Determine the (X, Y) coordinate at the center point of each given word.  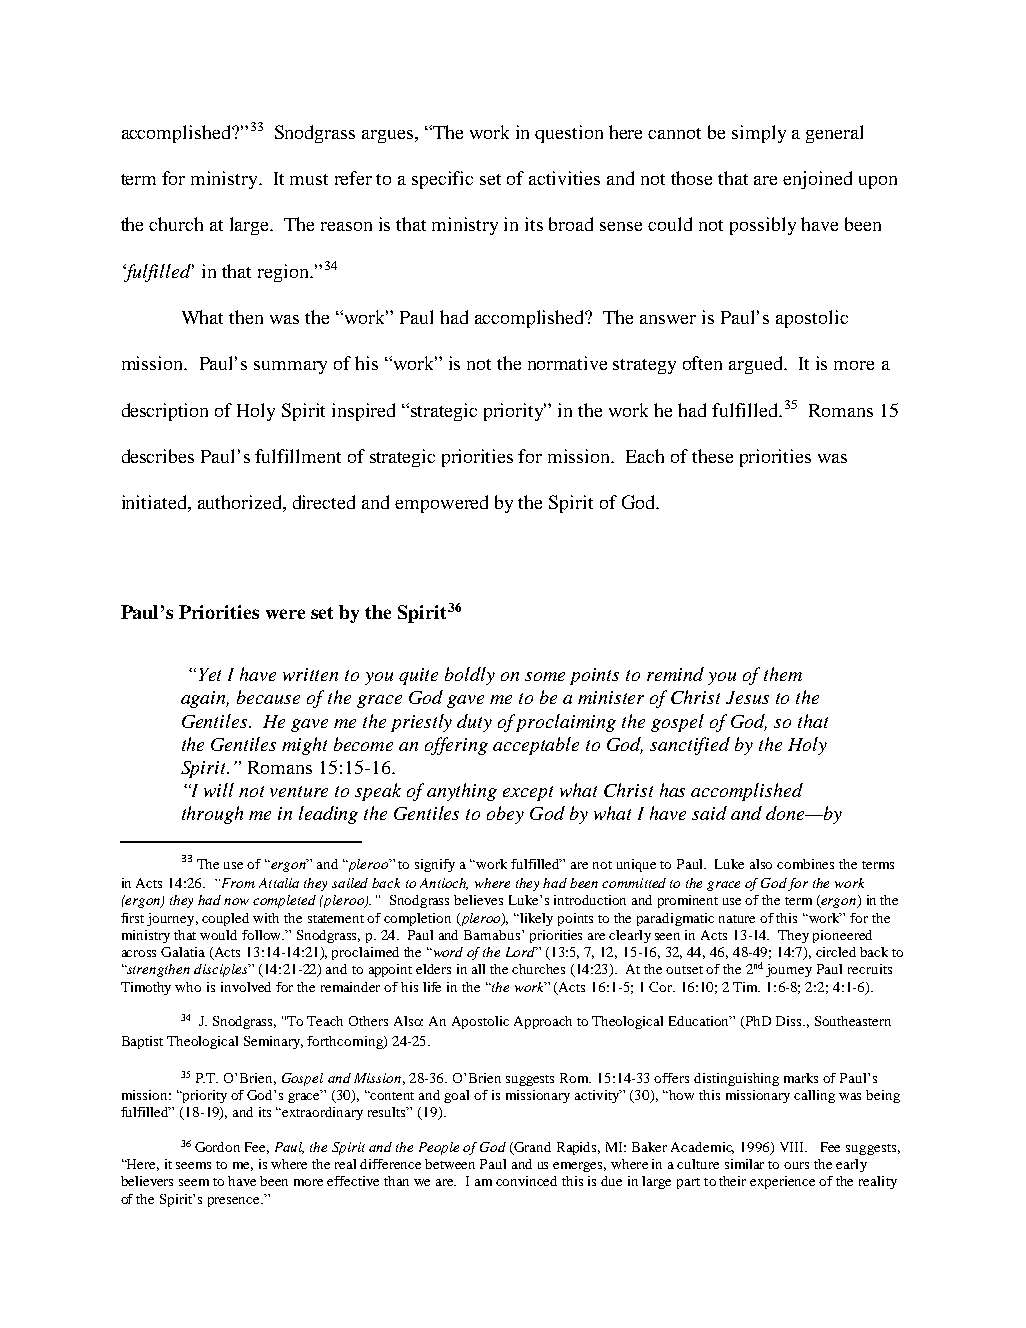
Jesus (747, 697)
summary (290, 367)
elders (433, 969)
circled (836, 952)
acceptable (536, 746)
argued (757, 365)
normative (567, 363)
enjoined (817, 180)
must (309, 179)
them (783, 674)
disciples (222, 970)
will (219, 790)
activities (564, 178)
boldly (470, 676)
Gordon (217, 1147)
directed (324, 502)
